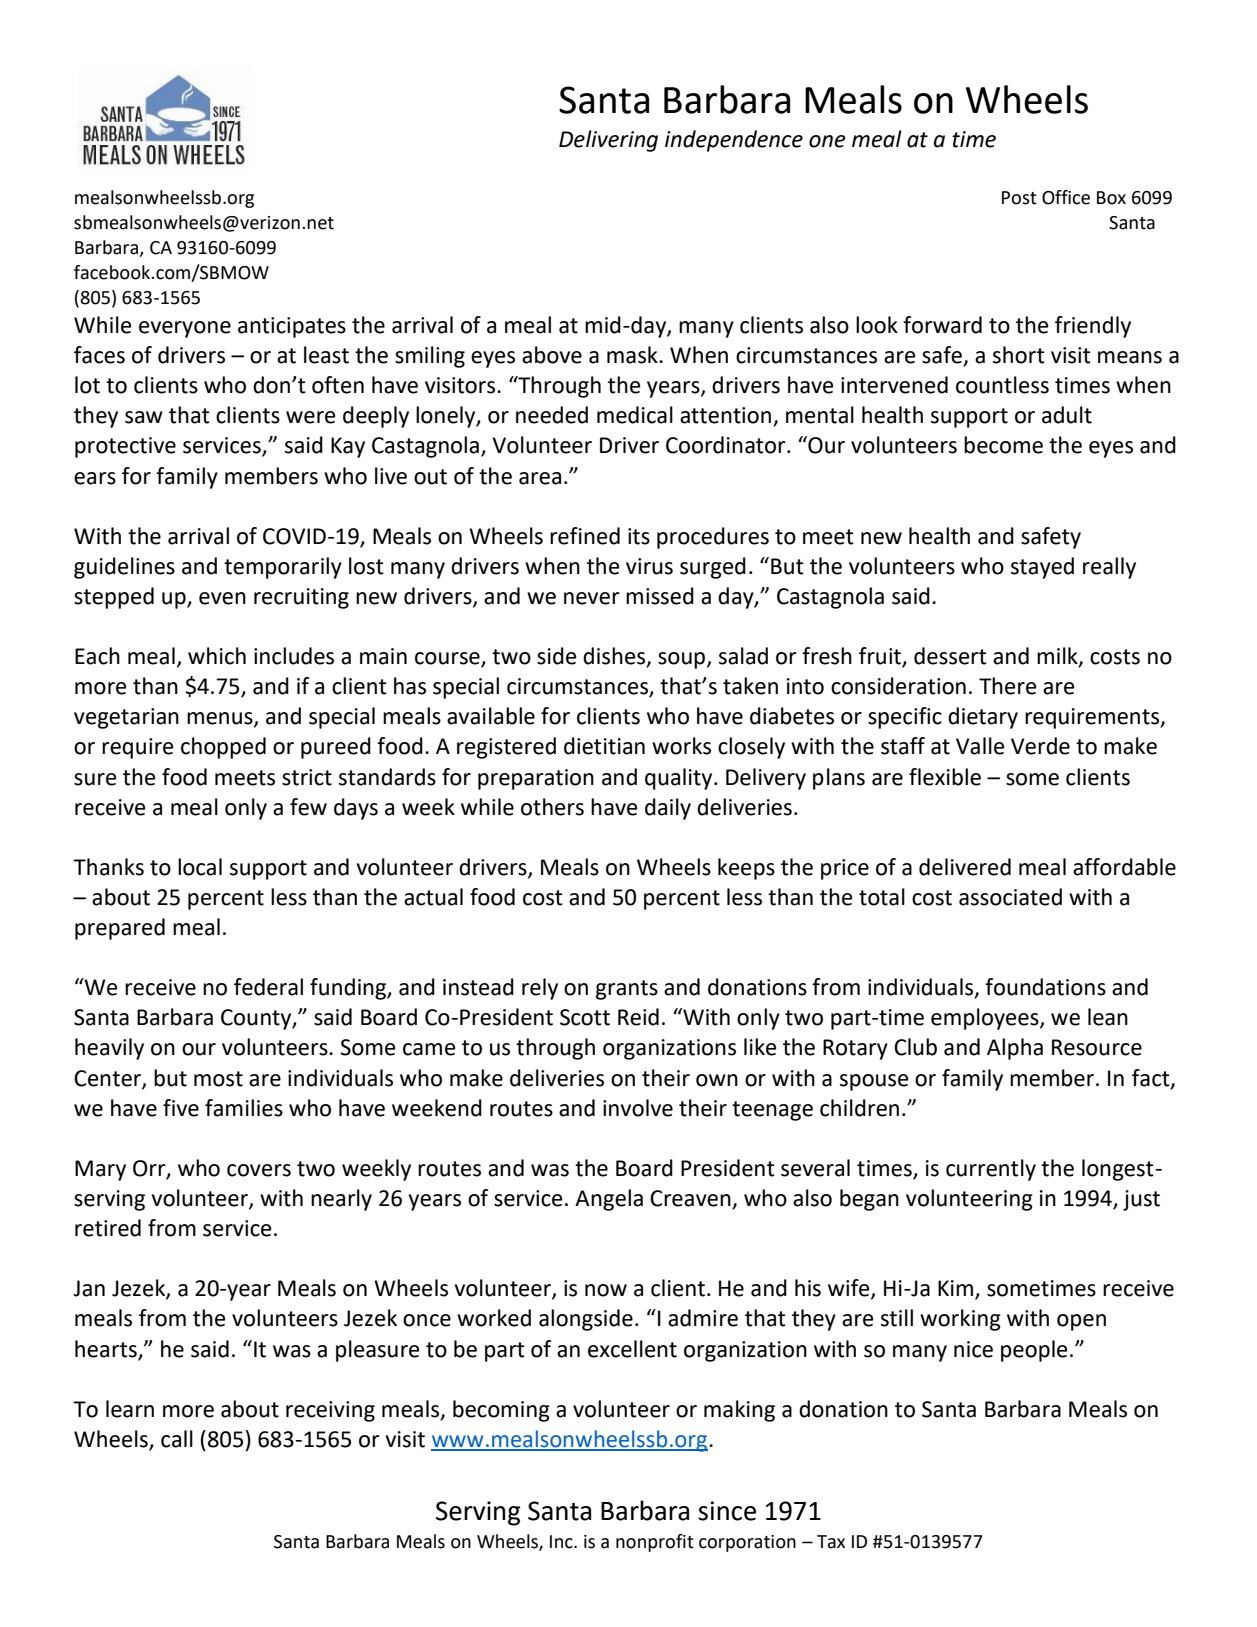 The image size is (1257, 1627). I want to click on everyone, so click(185, 329).
